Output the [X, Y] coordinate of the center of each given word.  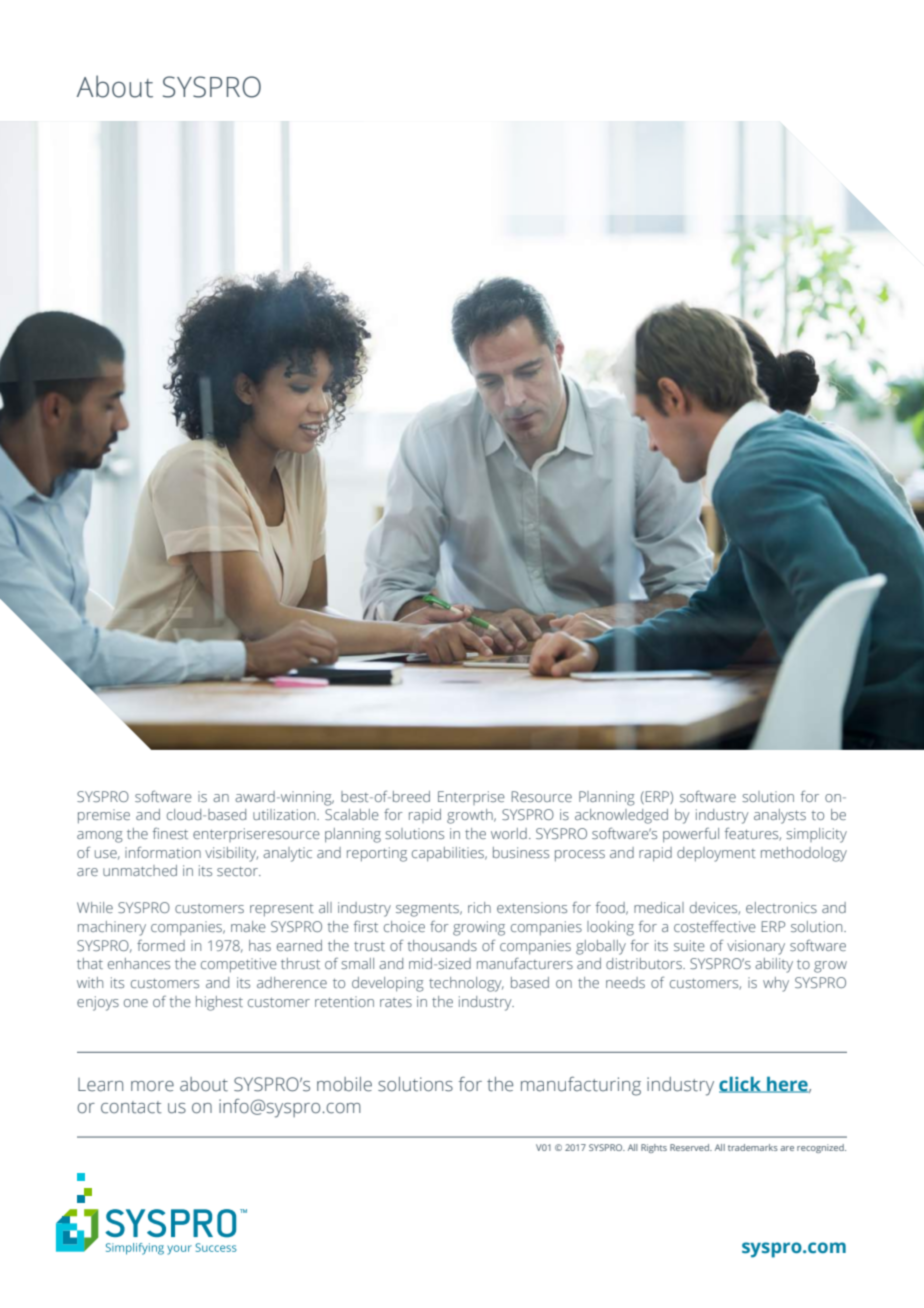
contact [131, 1107]
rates [396, 1002]
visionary [756, 947]
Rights [654, 1148]
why [776, 984]
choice [404, 926]
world [509, 833]
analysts [780, 816]
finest [170, 833]
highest [219, 1003]
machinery [112, 928]
